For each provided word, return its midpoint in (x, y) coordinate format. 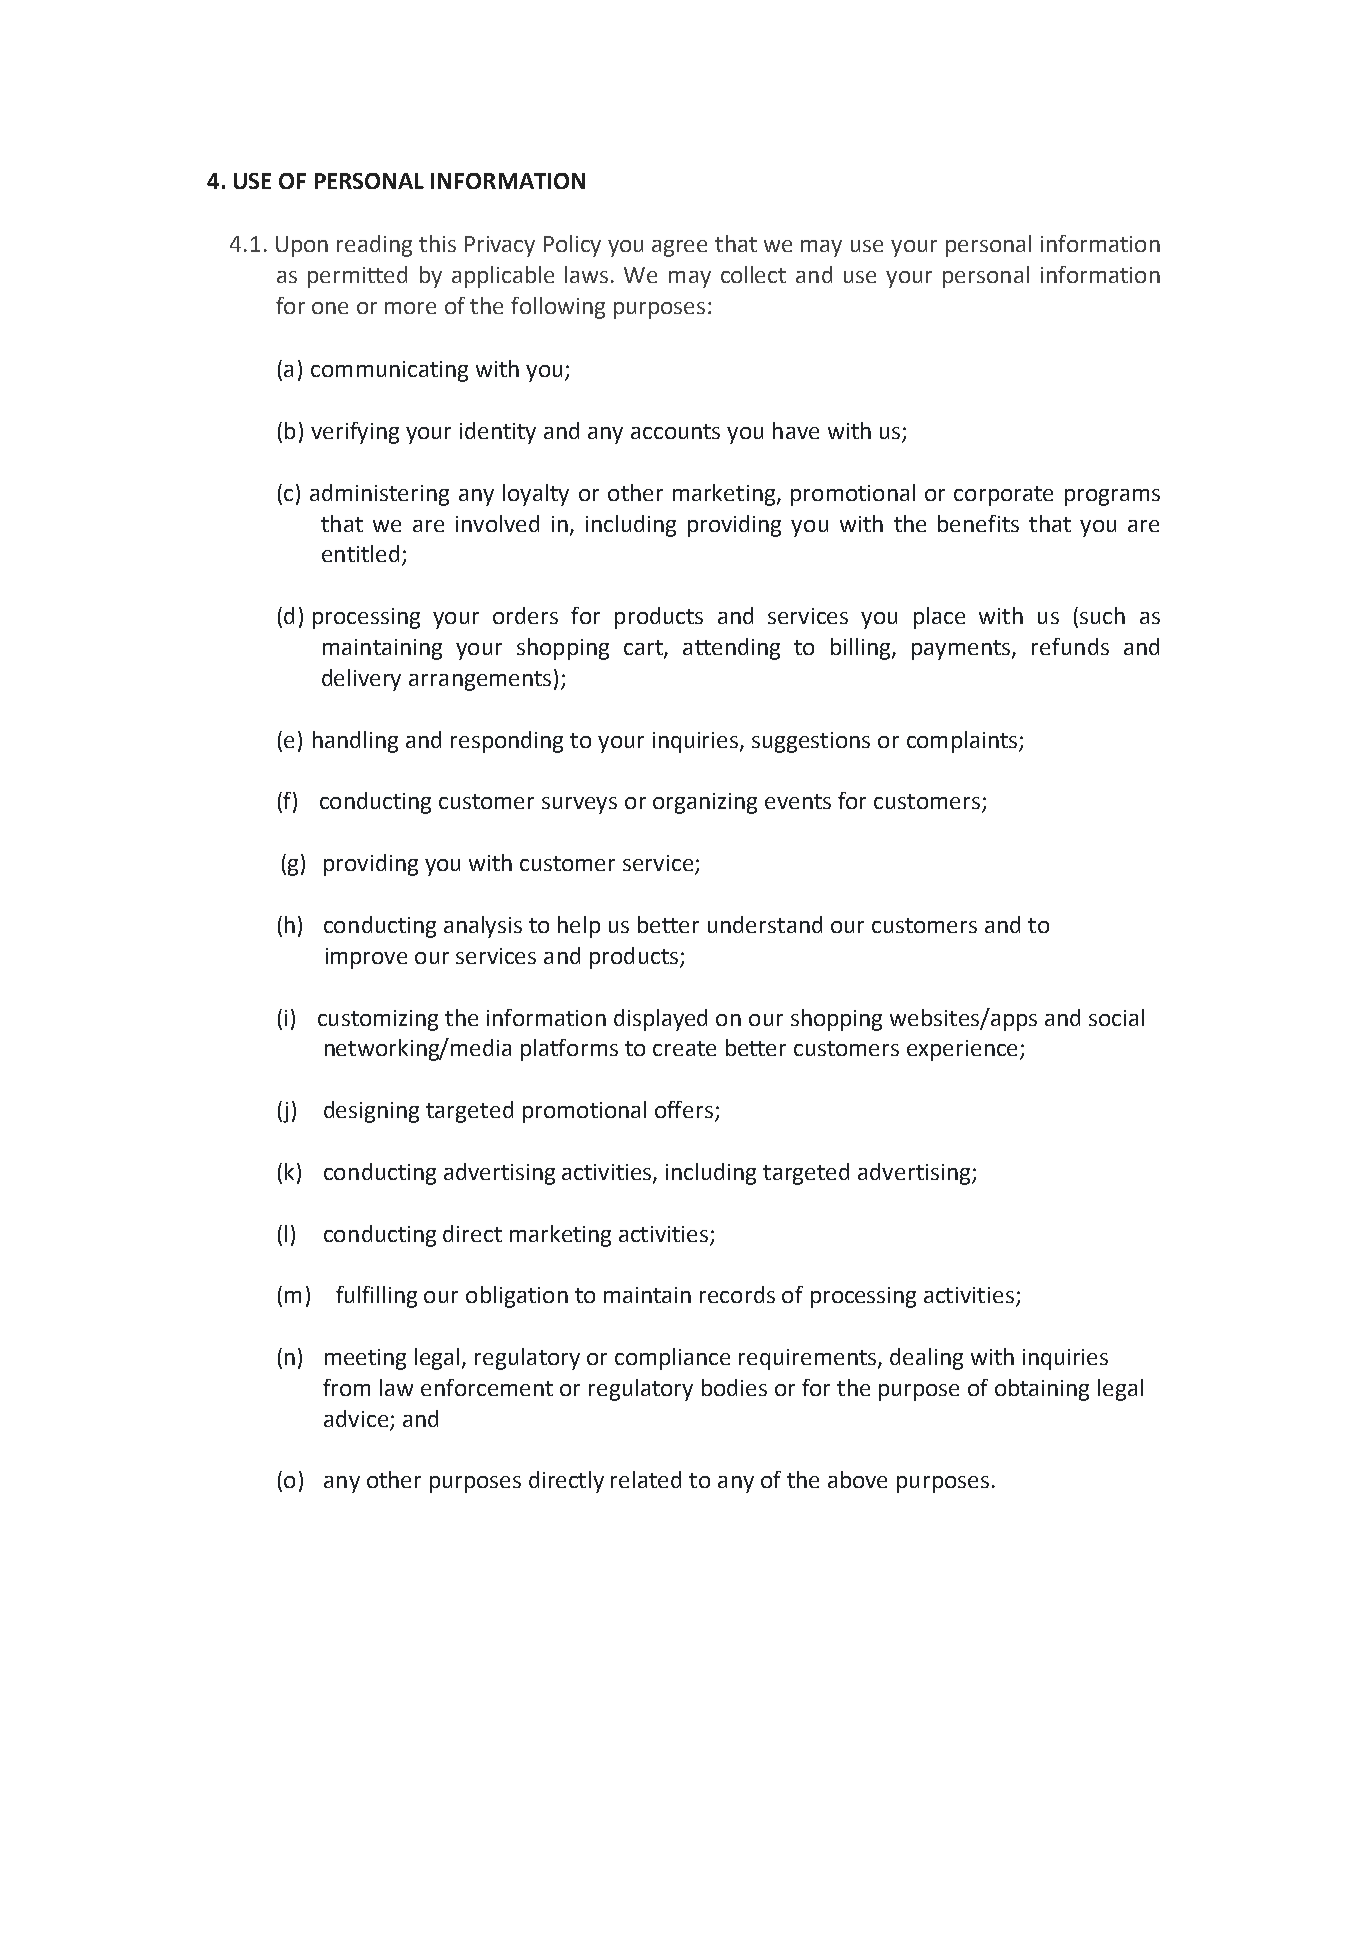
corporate (1003, 496)
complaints (963, 742)
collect (753, 274)
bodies (734, 1387)
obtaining (1042, 1390)
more (410, 308)
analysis (483, 927)
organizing (705, 803)
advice (356, 1418)
